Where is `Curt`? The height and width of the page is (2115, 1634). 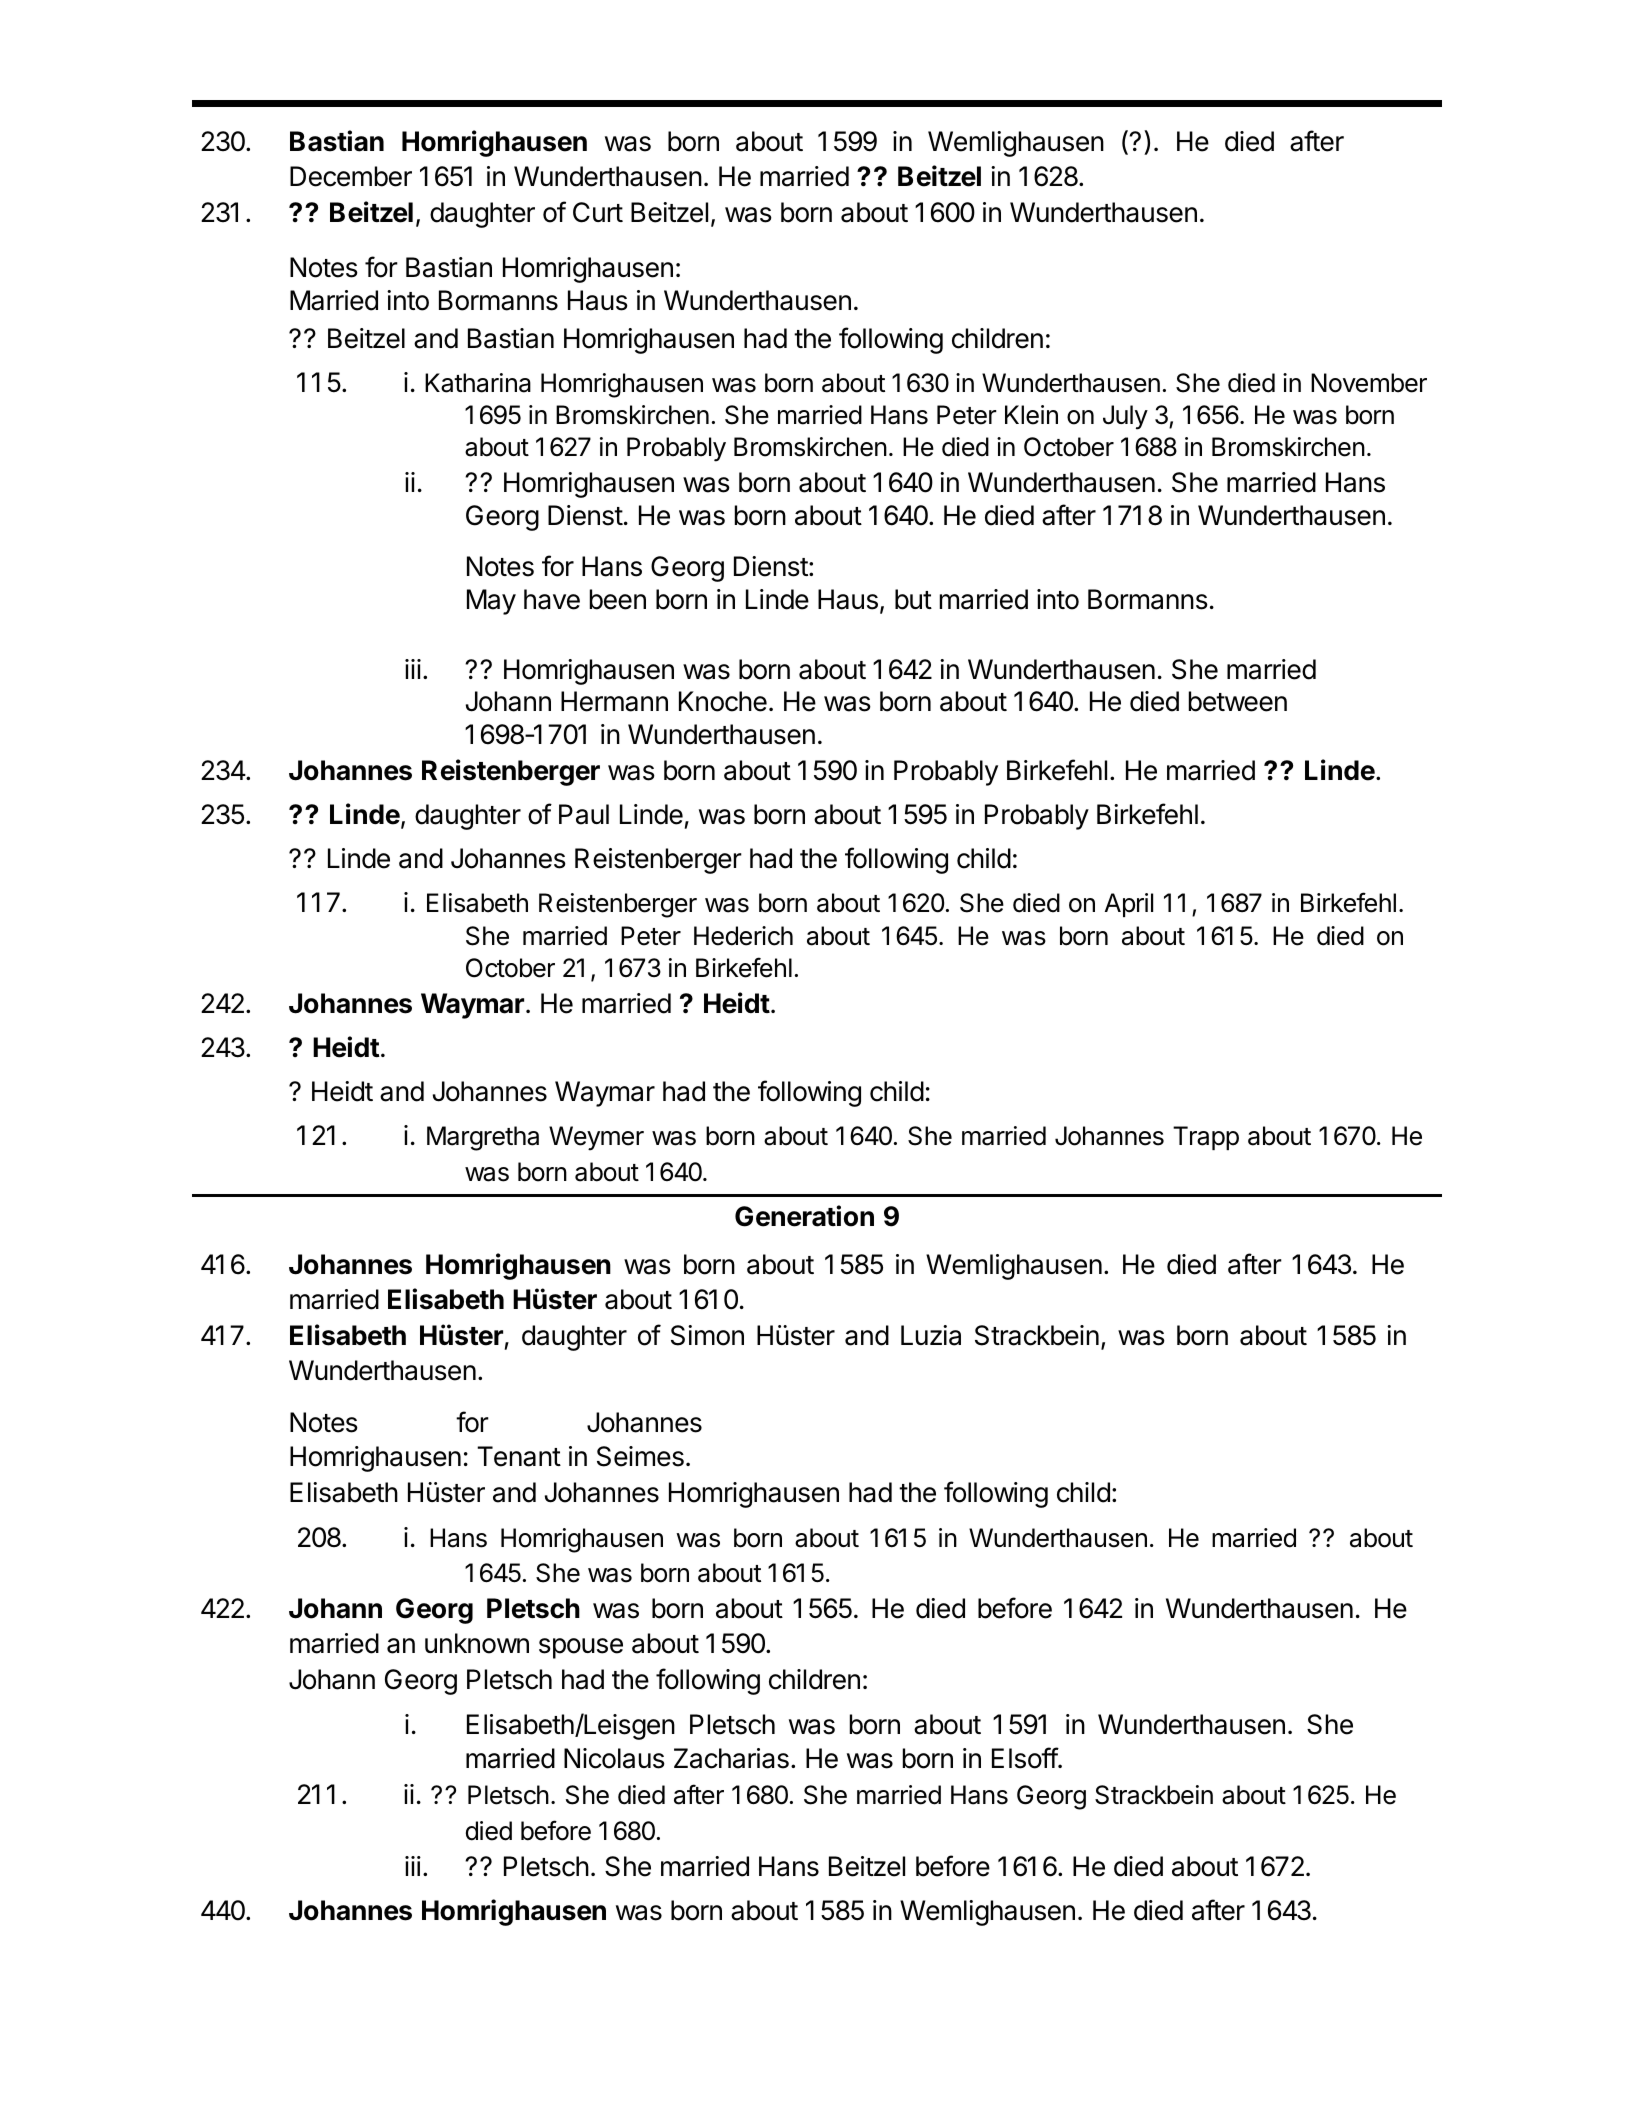 Curt is located at coordinates (598, 212).
